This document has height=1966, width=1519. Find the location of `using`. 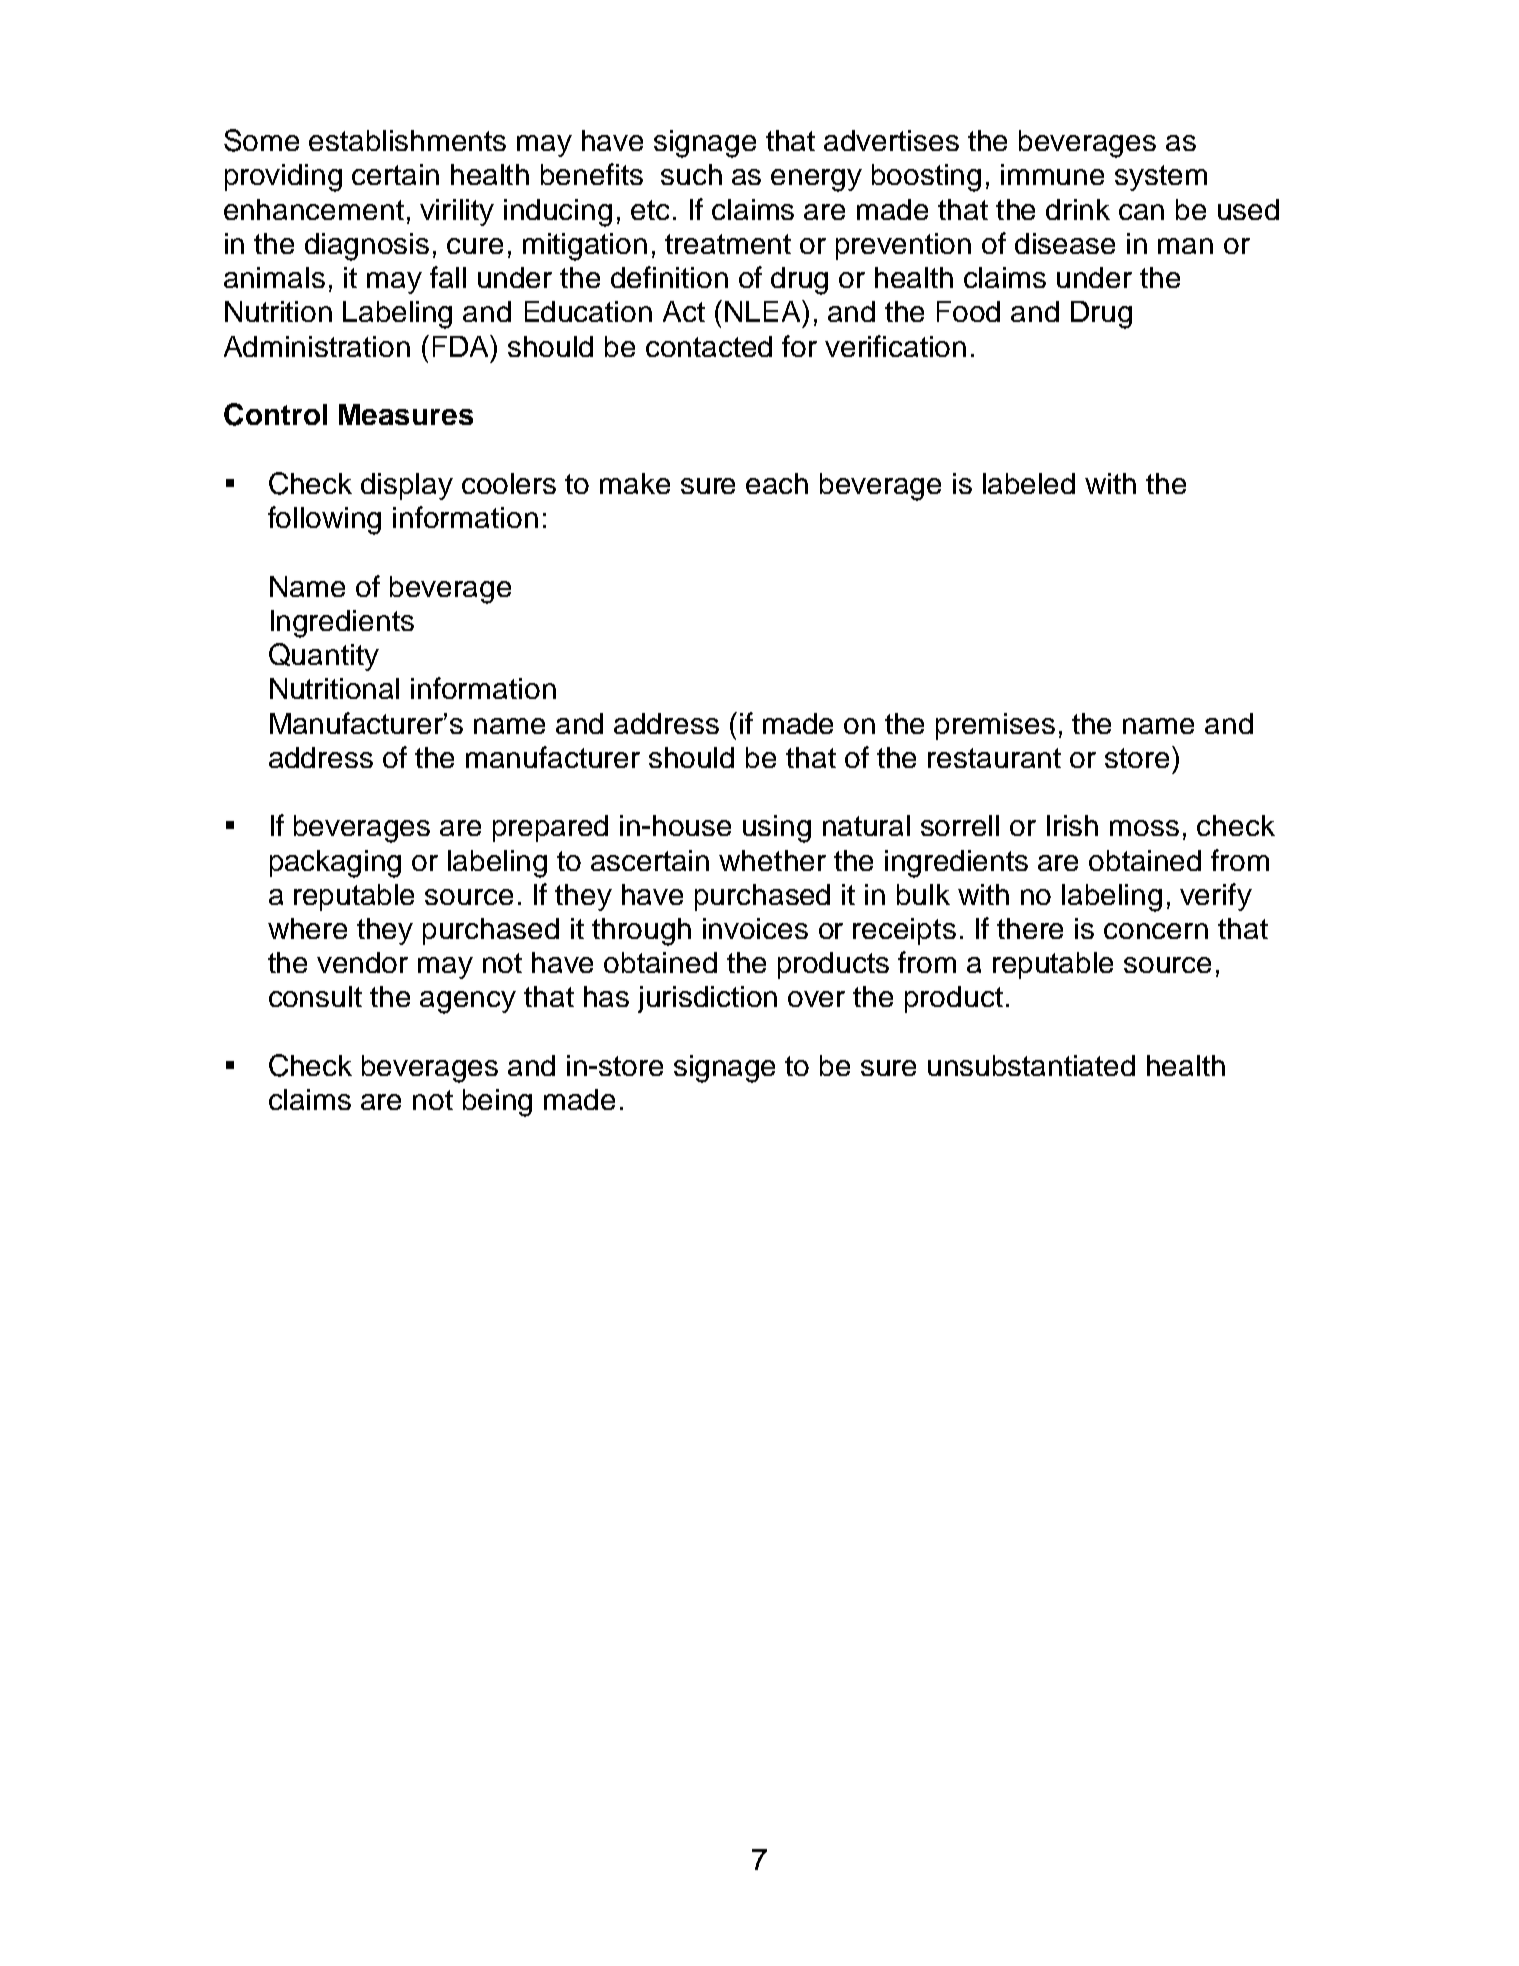

using is located at coordinates (777, 829).
